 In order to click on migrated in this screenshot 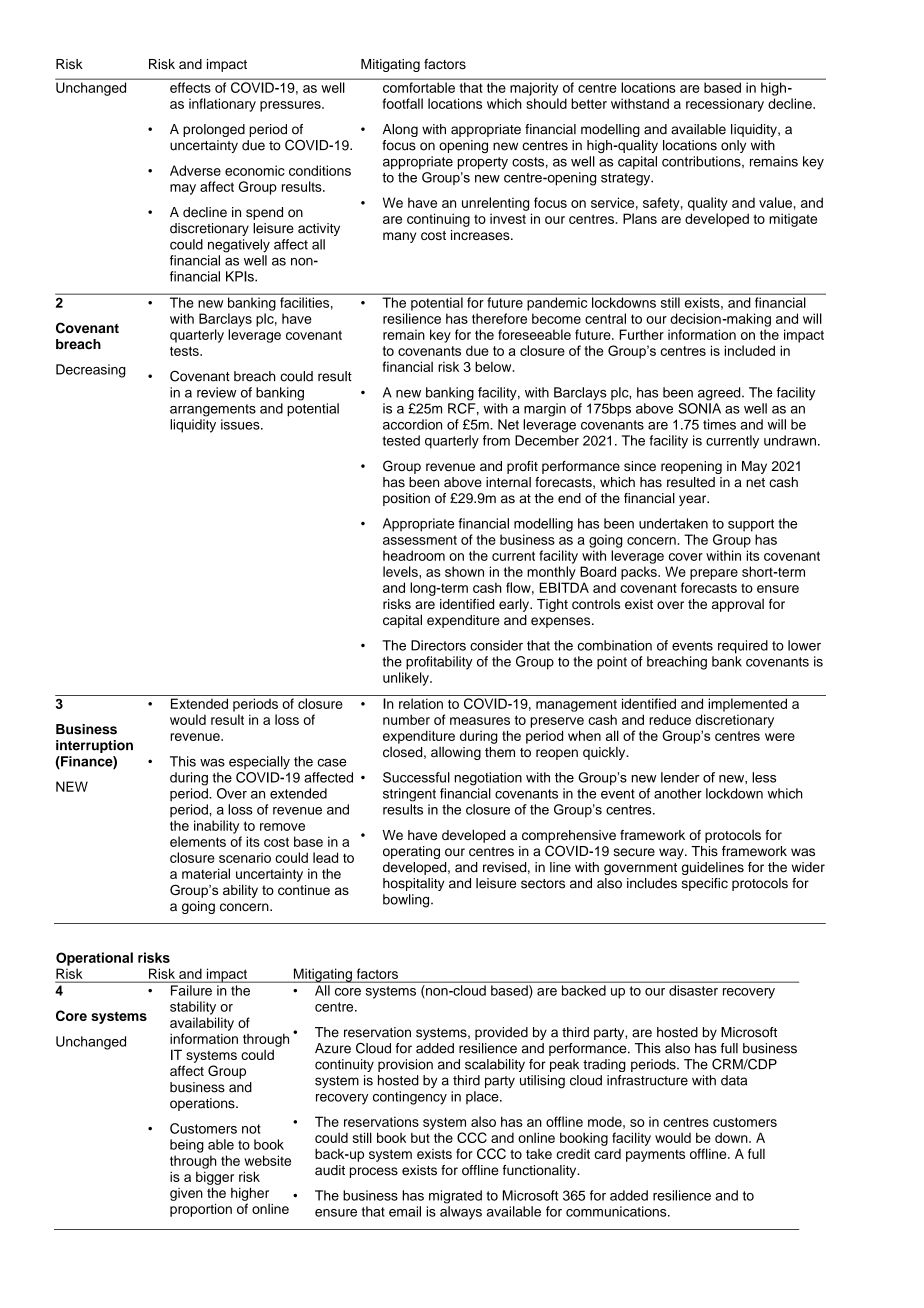, I will do `click(455, 1197)`.
